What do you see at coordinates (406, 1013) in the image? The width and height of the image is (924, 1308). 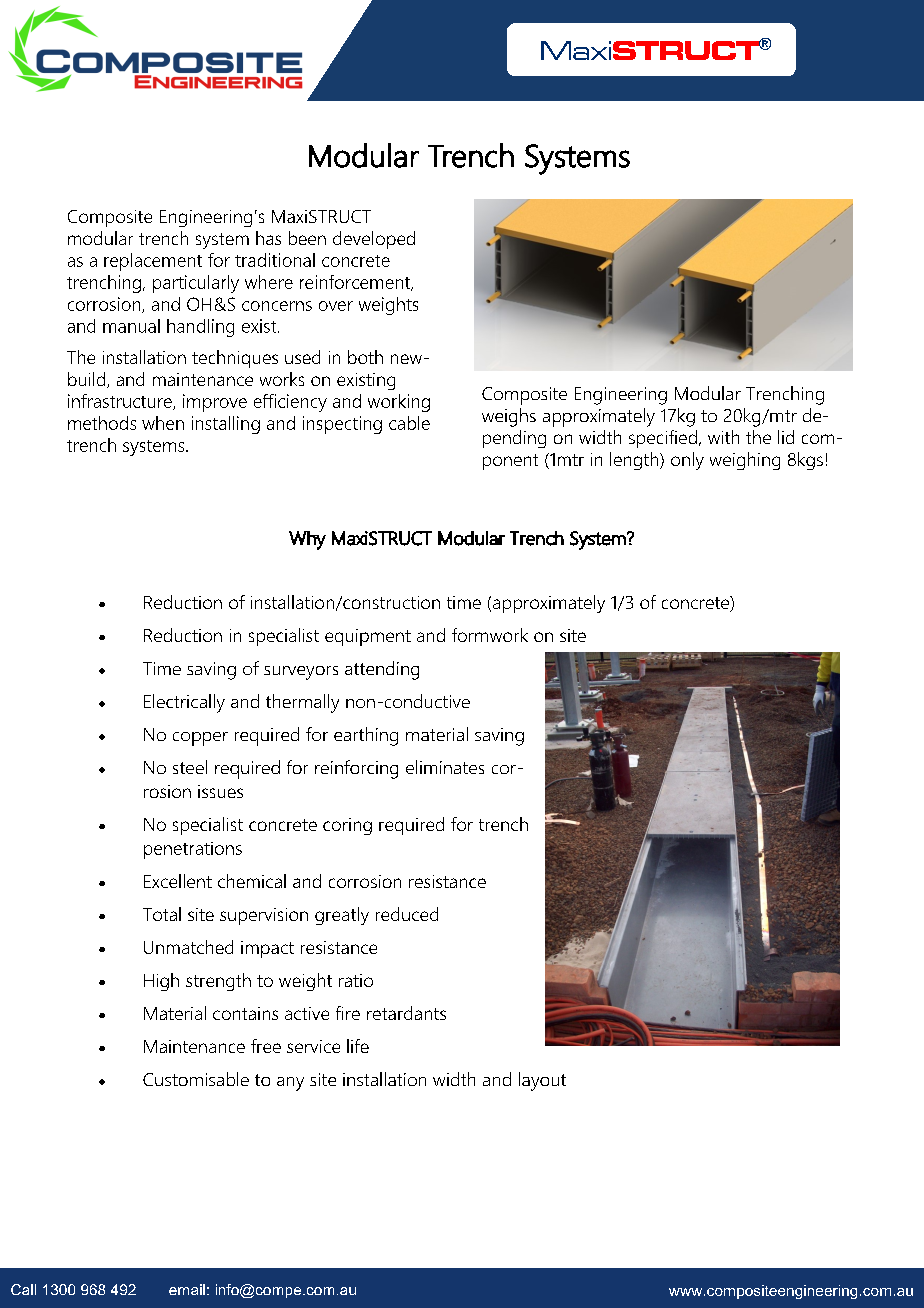 I see `retardants` at bounding box center [406, 1013].
